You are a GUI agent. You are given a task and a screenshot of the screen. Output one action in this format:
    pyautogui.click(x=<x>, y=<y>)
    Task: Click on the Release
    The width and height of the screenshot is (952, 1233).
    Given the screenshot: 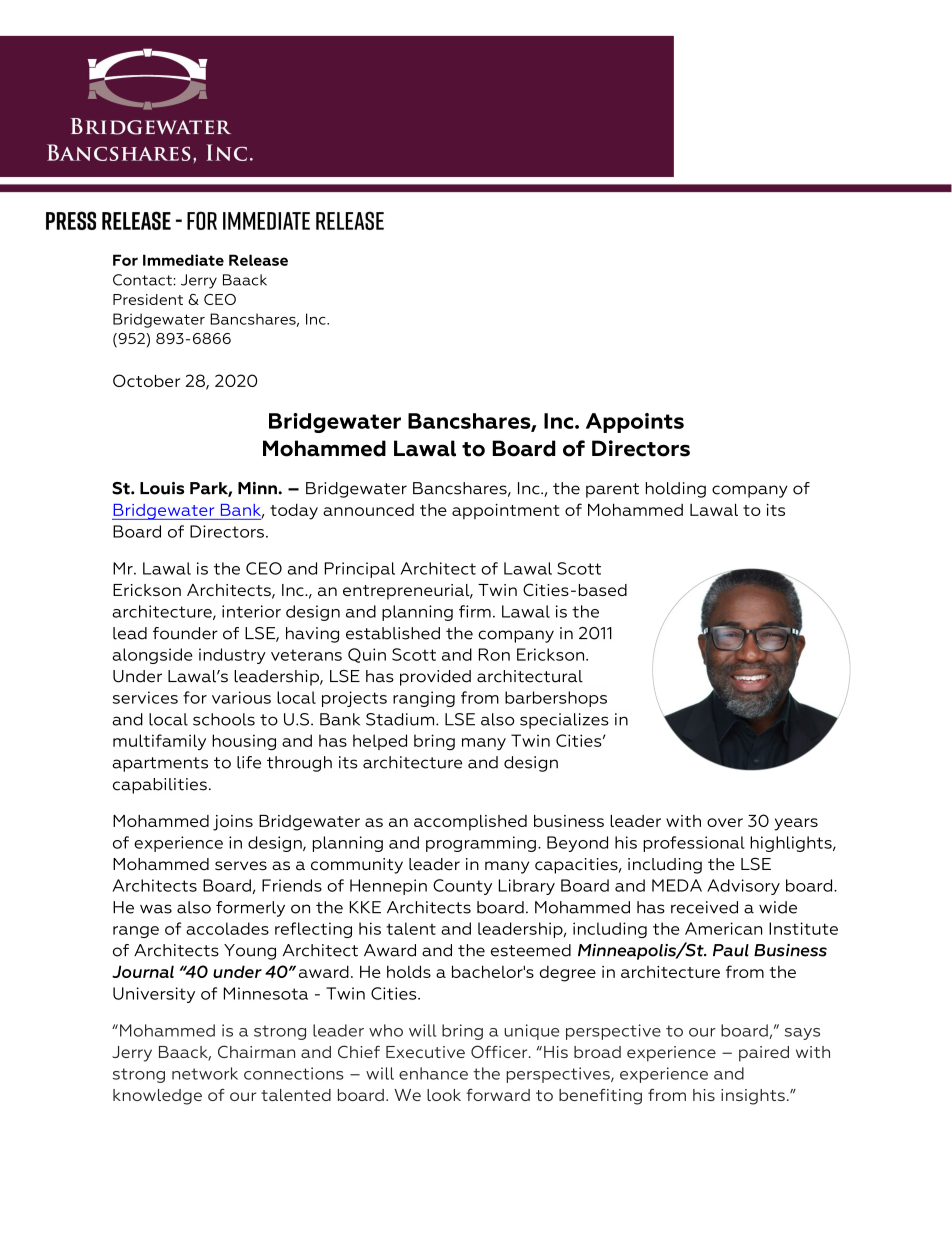 What is the action you would take?
    pyautogui.click(x=258, y=260)
